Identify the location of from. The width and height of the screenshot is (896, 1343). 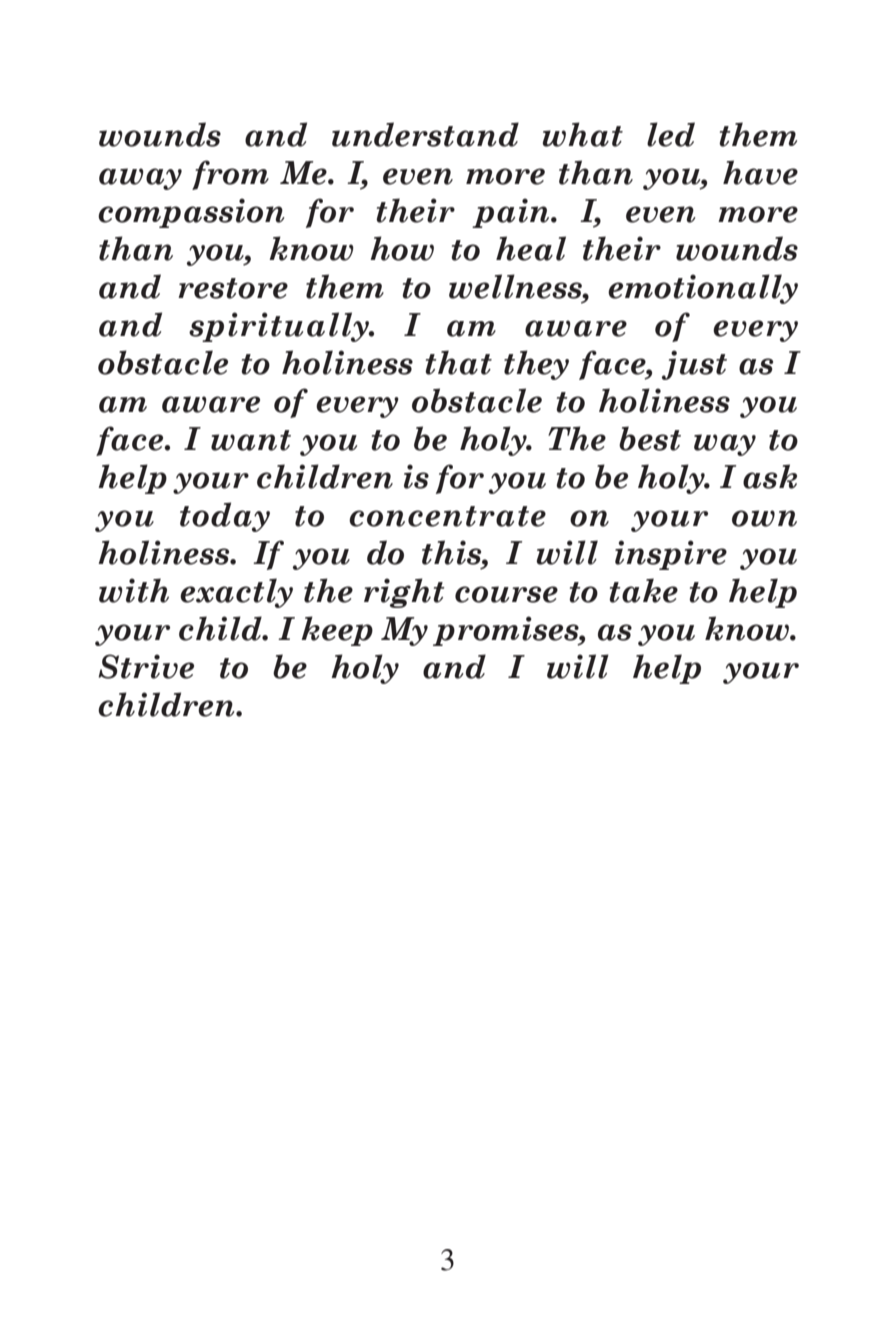
(230, 175).
